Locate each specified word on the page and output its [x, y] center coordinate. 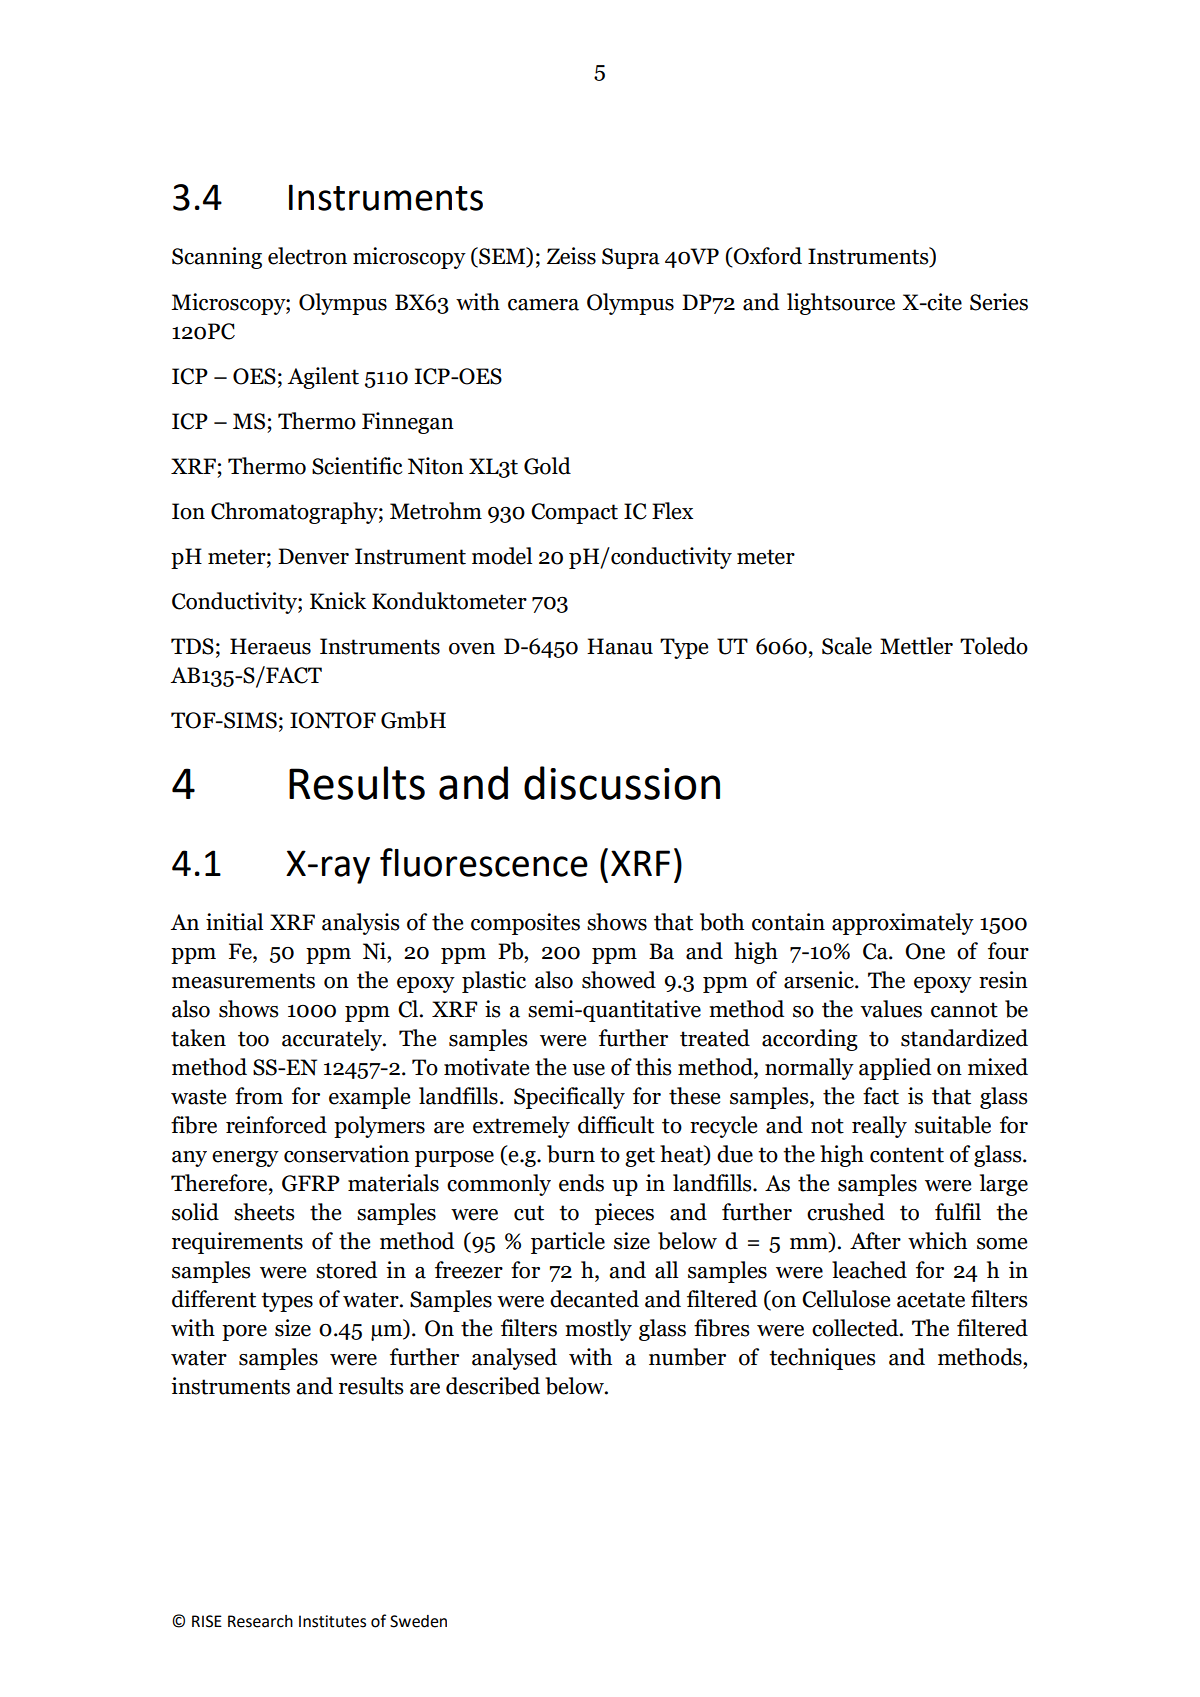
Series [999, 302]
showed [619, 980]
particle [568, 1243]
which [937, 1241]
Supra [631, 258]
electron [307, 256]
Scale [847, 646]
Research [260, 1621]
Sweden [418, 1621]
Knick [338, 601]
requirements [237, 1243]
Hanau [620, 646]
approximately [903, 924]
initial [234, 922]
